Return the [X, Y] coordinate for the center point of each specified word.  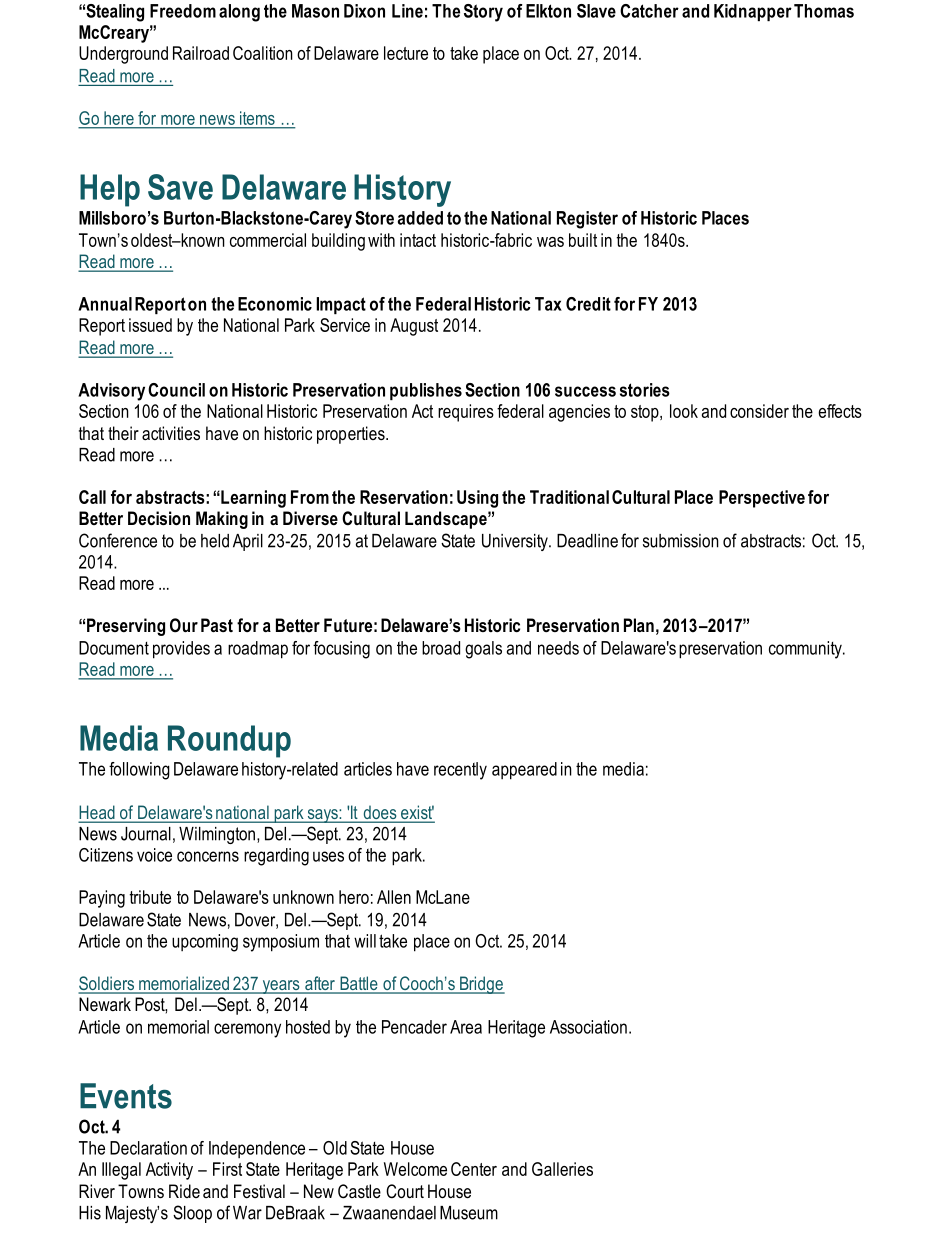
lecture [406, 53]
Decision [159, 518]
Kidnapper [753, 12]
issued [150, 325]
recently [460, 771]
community [806, 650]
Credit [588, 304]
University [516, 542]
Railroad [201, 53]
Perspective [762, 499]
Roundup [229, 741]
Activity [169, 1171]
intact [418, 240]
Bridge [481, 985]
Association [588, 1027]
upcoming [205, 943]
